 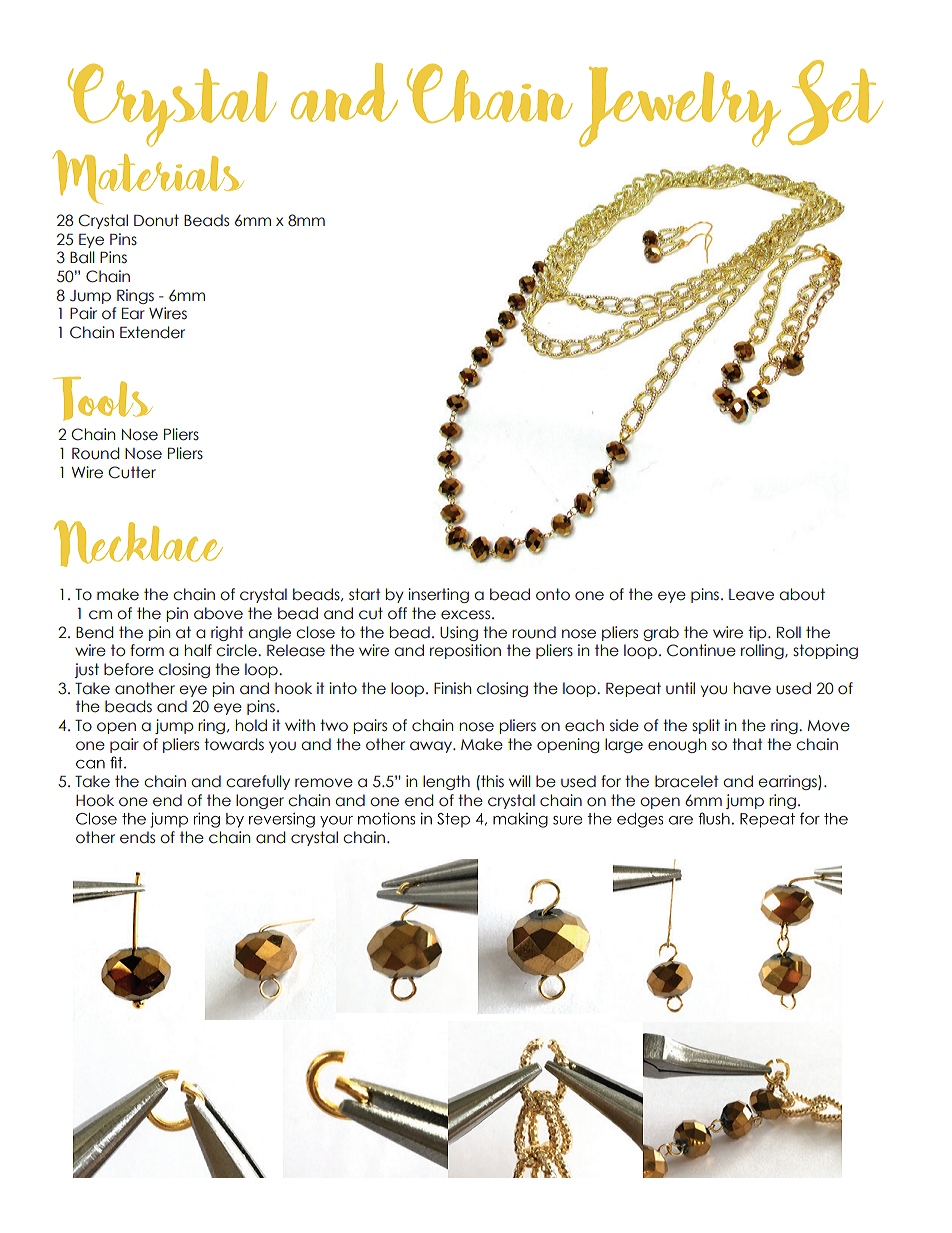 What do you see at coordinates (148, 177) in the document?
I see `Materials` at bounding box center [148, 177].
